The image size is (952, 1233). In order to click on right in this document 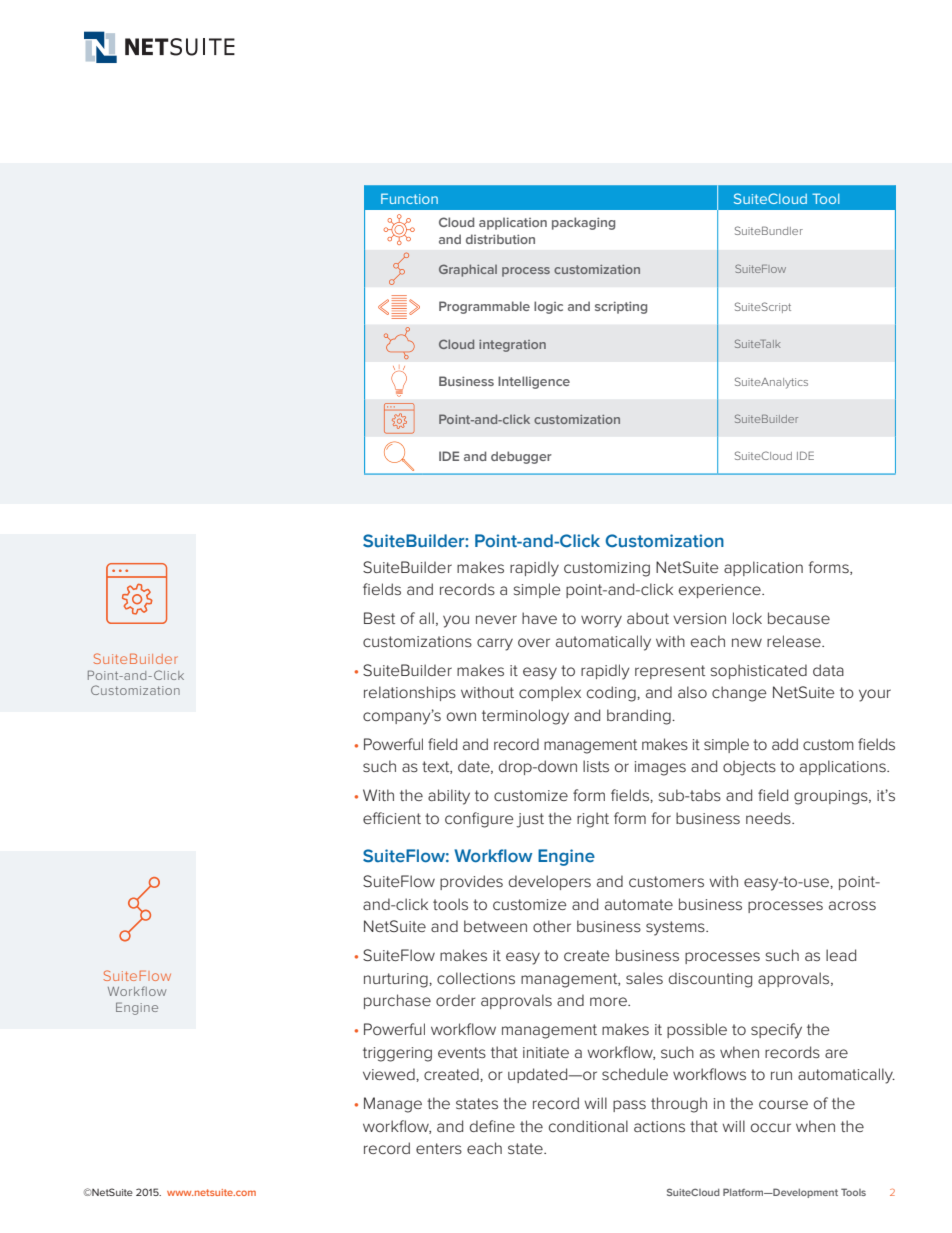, I will do `click(593, 820)`.
